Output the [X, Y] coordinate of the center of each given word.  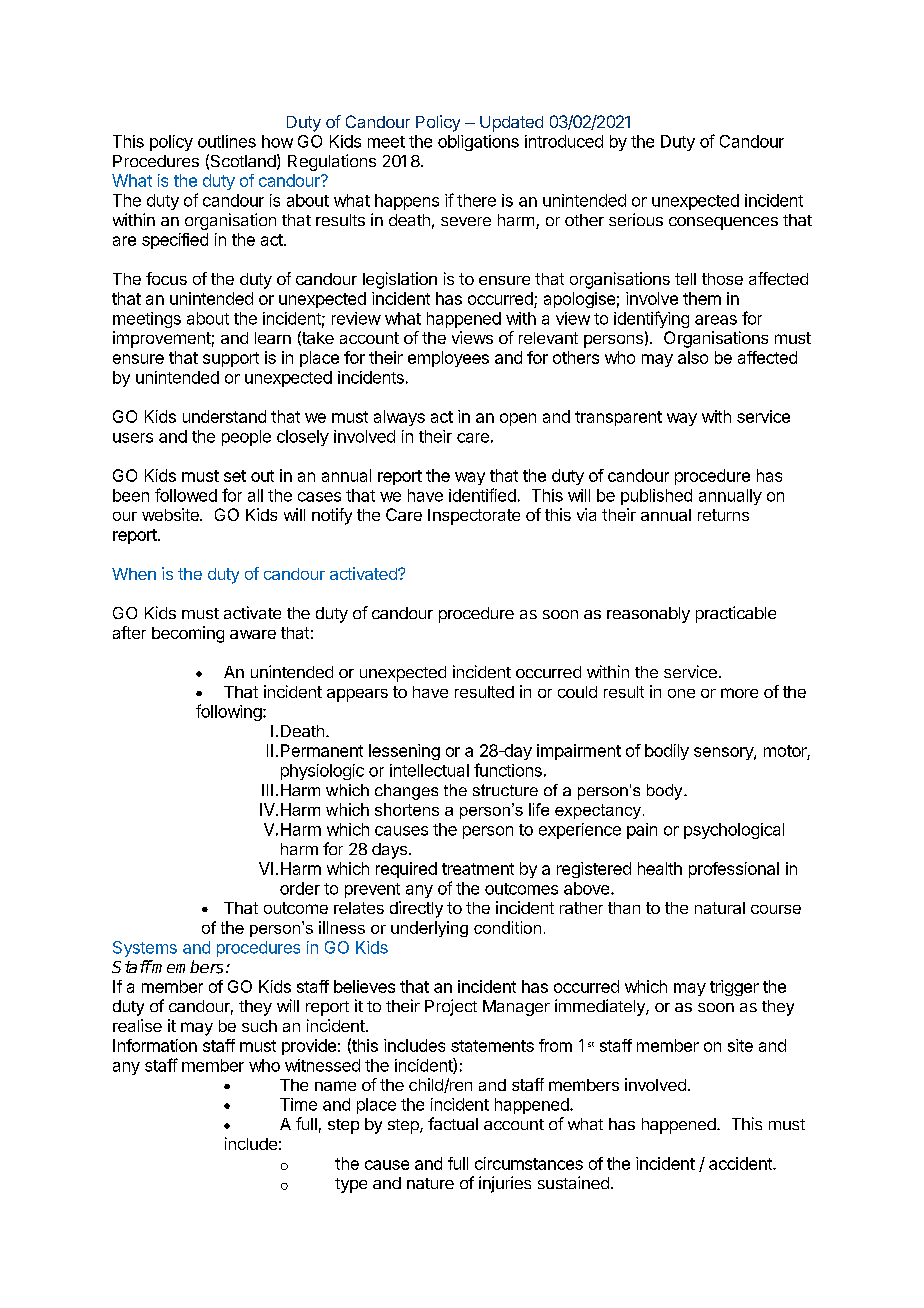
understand [224, 416]
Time [298, 1104]
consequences [723, 223]
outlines [227, 141]
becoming [188, 634]
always [399, 418]
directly [416, 909]
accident [741, 1163]
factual [453, 1123]
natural [720, 908]
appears [357, 695]
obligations [478, 143]
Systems [145, 949]
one [681, 693]
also [693, 357]
